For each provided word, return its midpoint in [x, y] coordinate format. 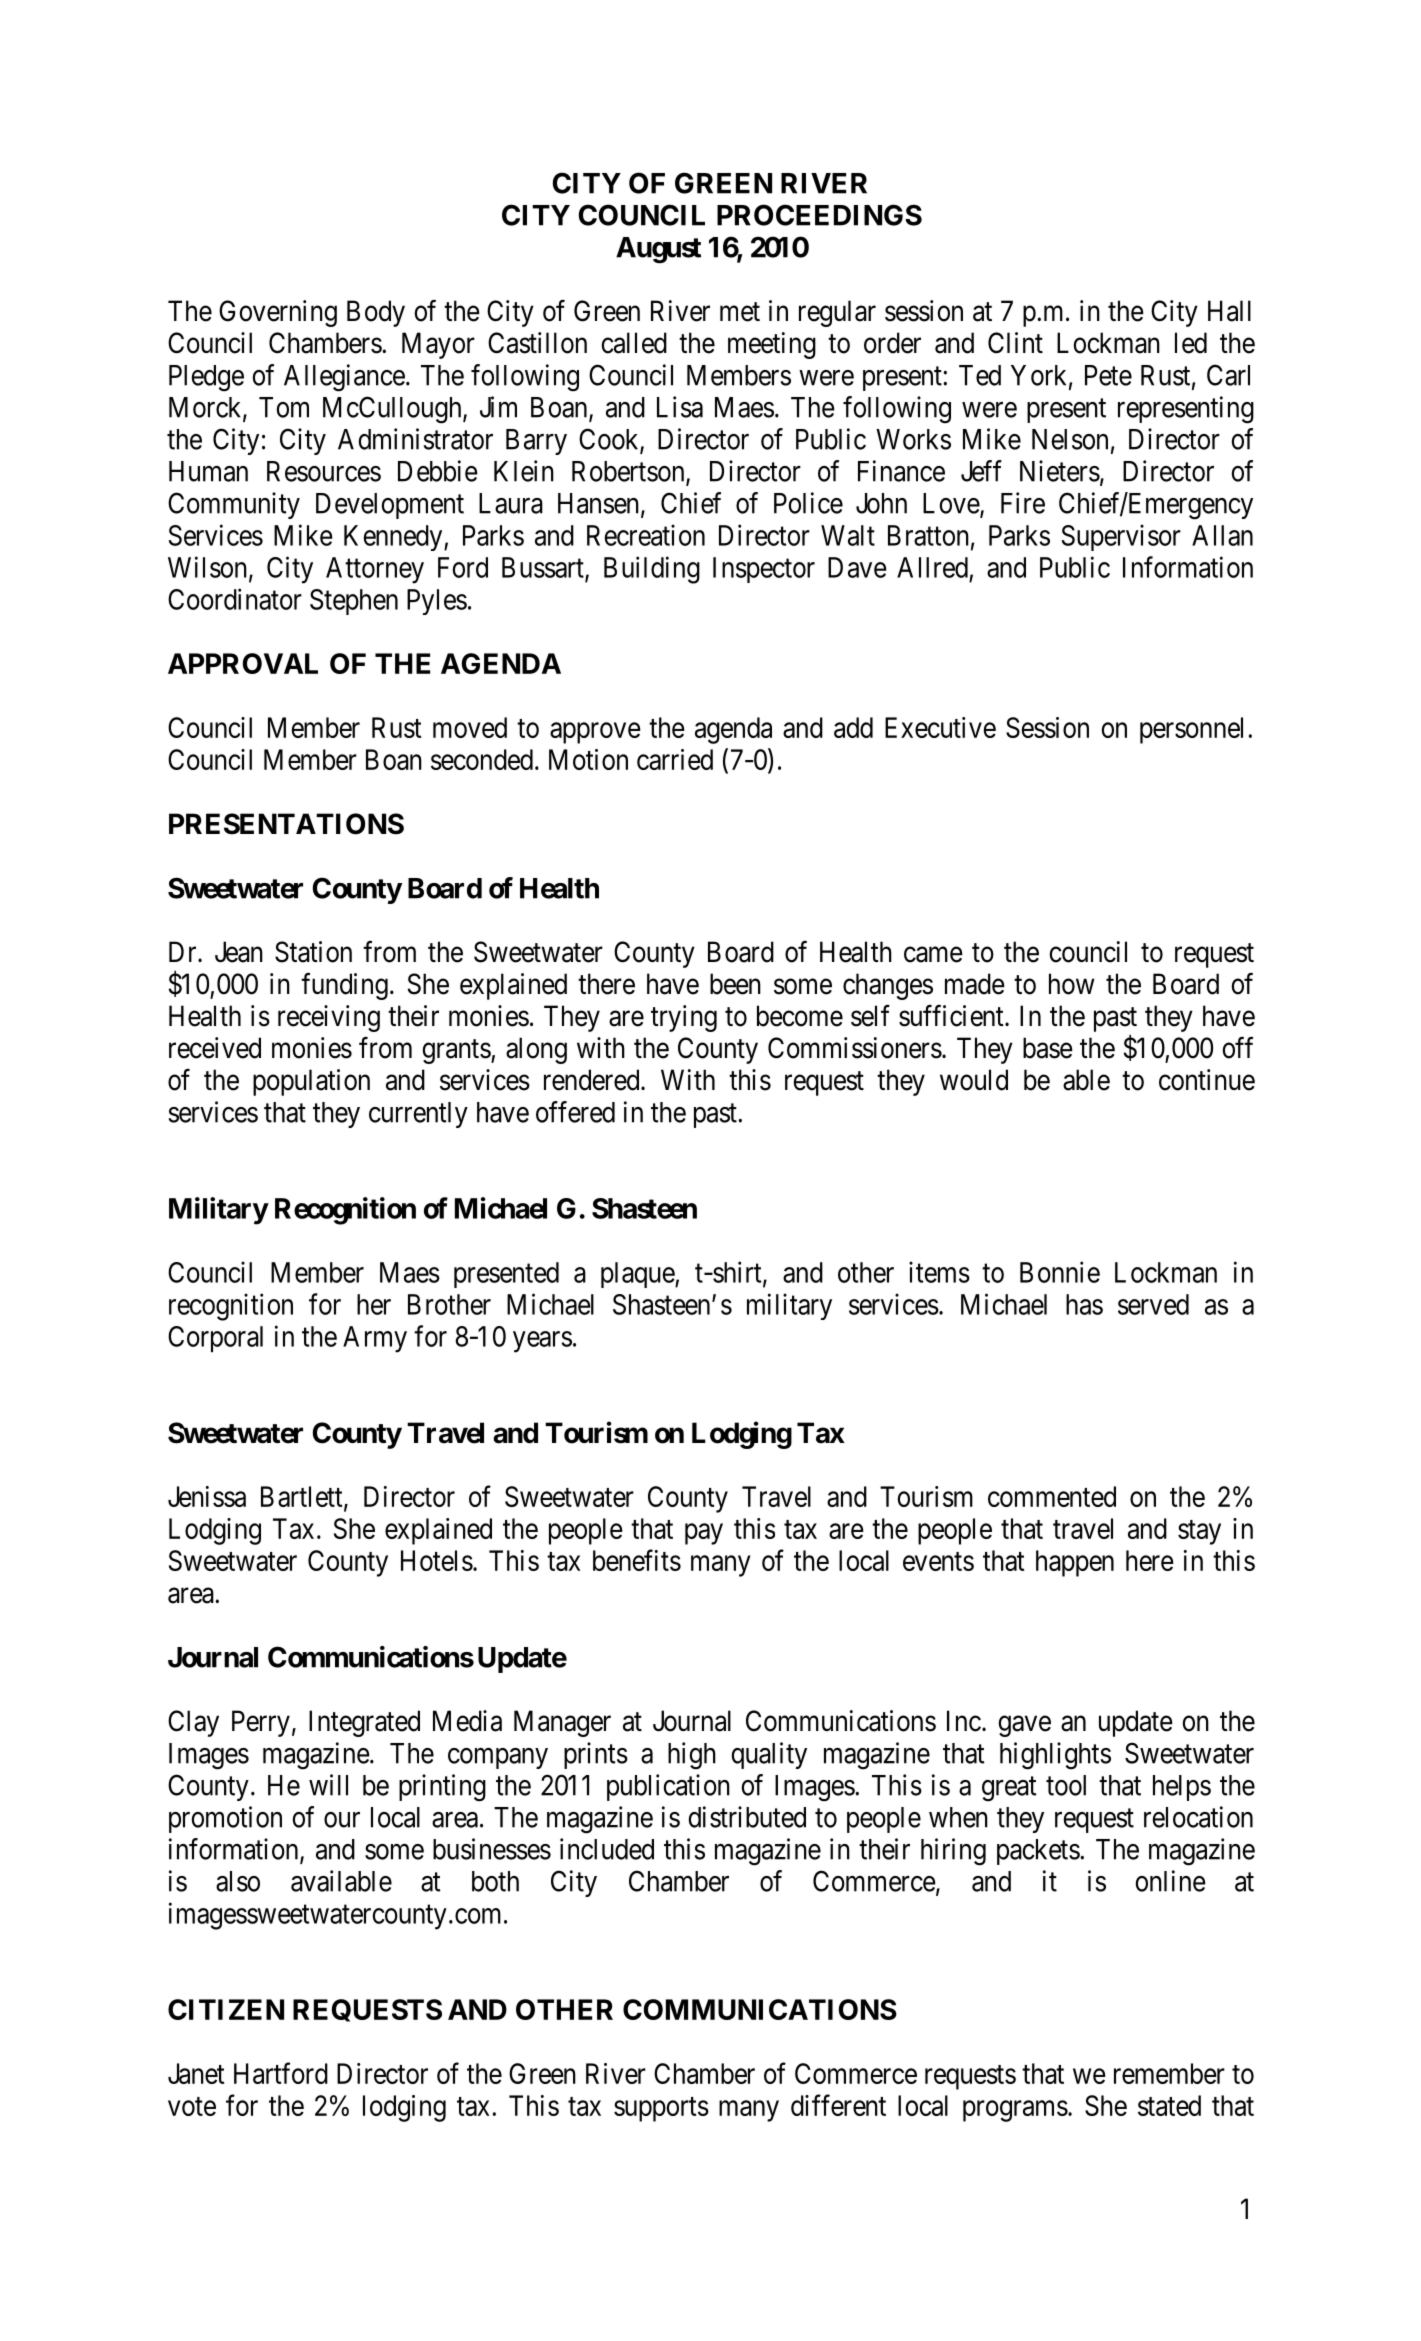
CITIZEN [226, 2009]
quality [769, 1755]
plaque [638, 1275]
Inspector [764, 570]
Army [375, 1339]
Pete [1108, 375]
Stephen [354, 602]
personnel [1191, 730]
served [1153, 1304]
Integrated [364, 1723]
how [1072, 984]
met [740, 312]
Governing [278, 313]
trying [684, 1018]
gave [1024, 1726]
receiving [329, 1018]
